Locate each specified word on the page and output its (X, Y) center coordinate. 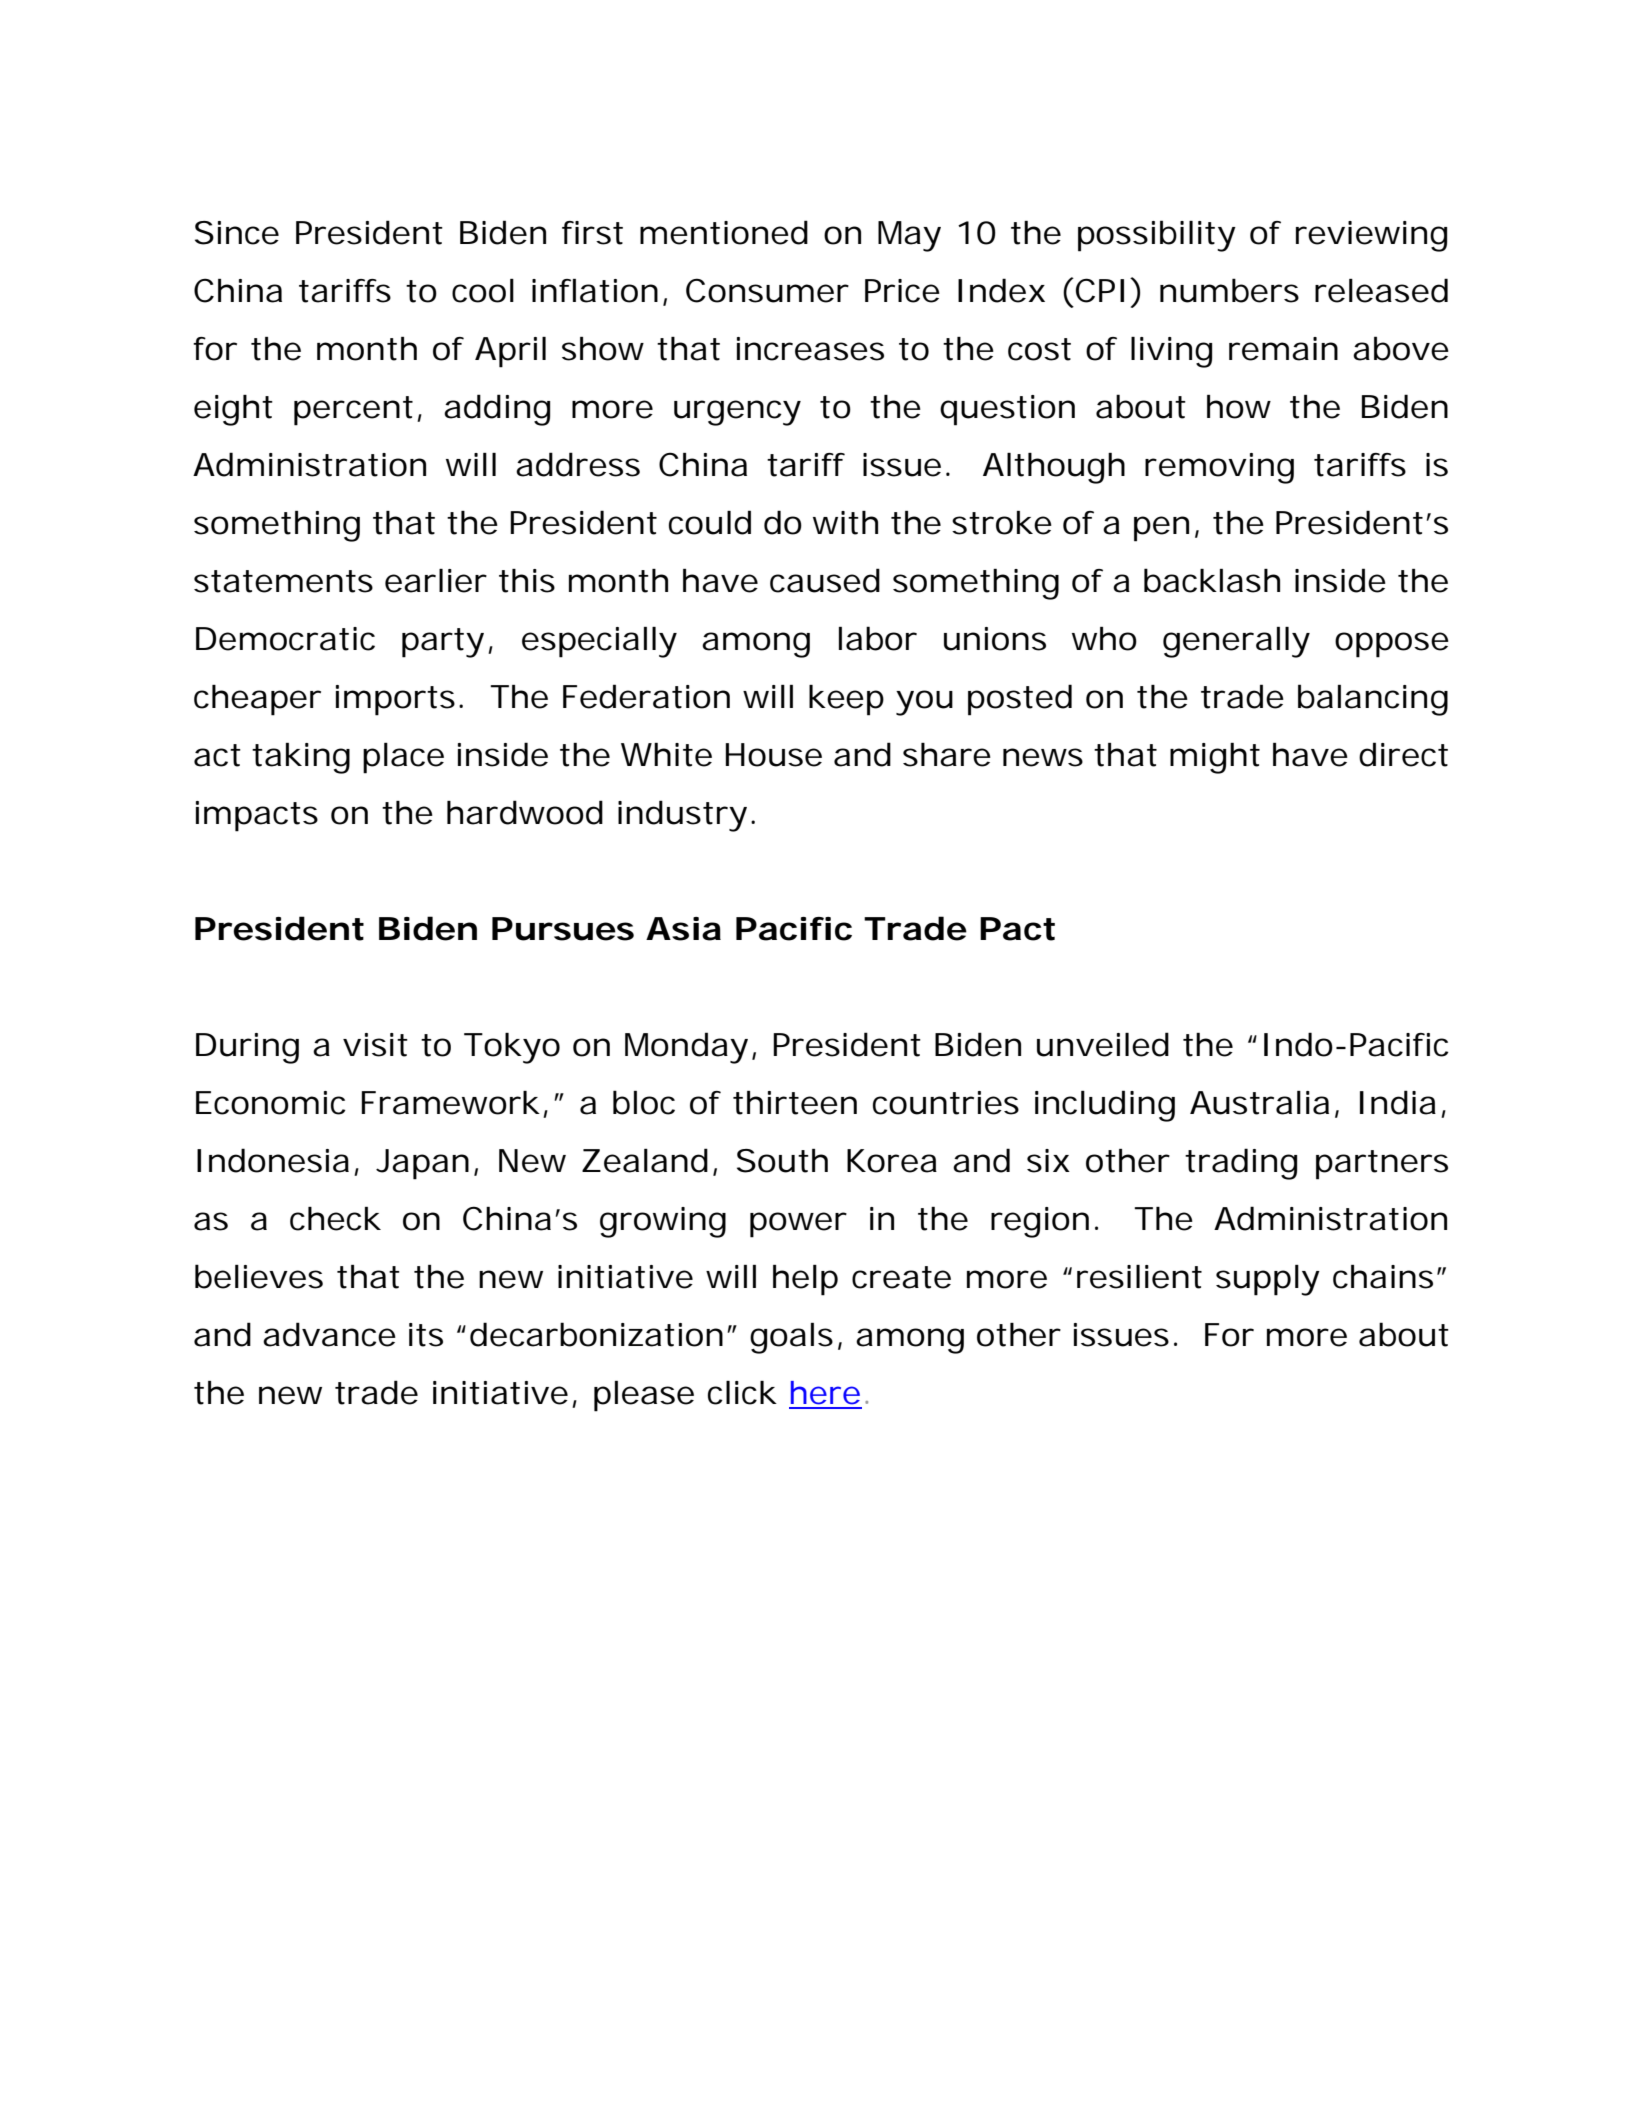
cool (483, 291)
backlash (1212, 580)
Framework (451, 1103)
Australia (1259, 1103)
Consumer (767, 290)
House (774, 755)
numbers (1229, 290)
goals (791, 1338)
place (403, 758)
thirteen (795, 1103)
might (1215, 758)
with (845, 523)
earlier (436, 581)
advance (329, 1334)
